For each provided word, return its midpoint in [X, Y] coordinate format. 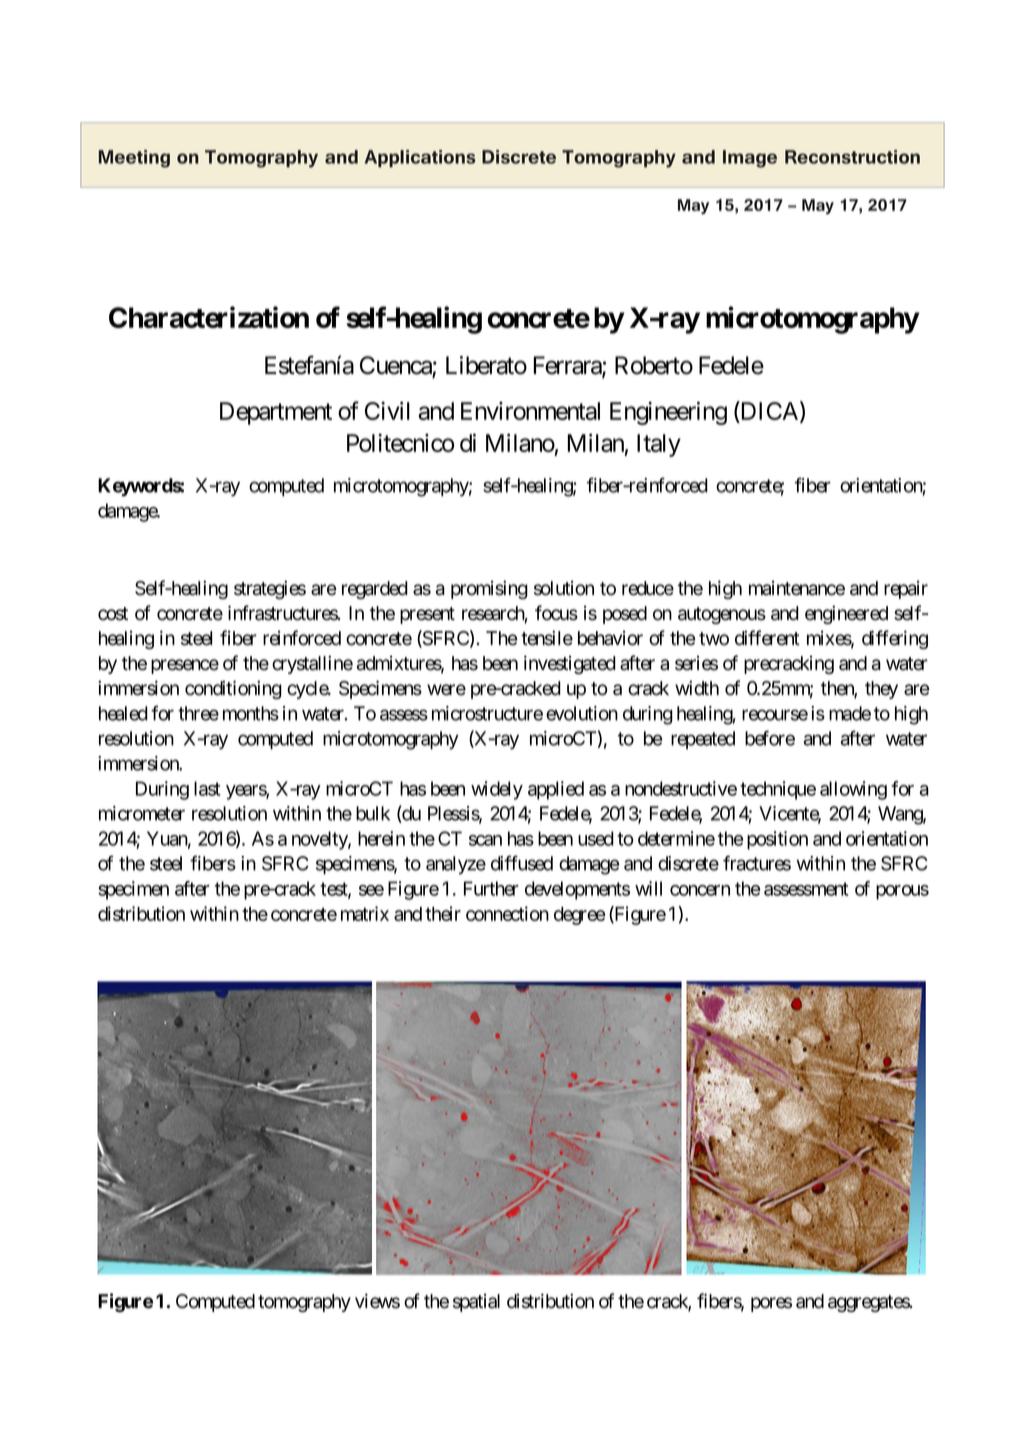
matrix [365, 913]
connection [507, 913]
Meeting [134, 159]
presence [185, 666]
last [207, 788]
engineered [846, 614]
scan [485, 840]
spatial [476, 1303]
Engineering [668, 413]
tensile [547, 638]
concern [700, 890]
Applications [420, 159]
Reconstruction [852, 157]
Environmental [530, 410]
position [777, 840]
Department [276, 413]
